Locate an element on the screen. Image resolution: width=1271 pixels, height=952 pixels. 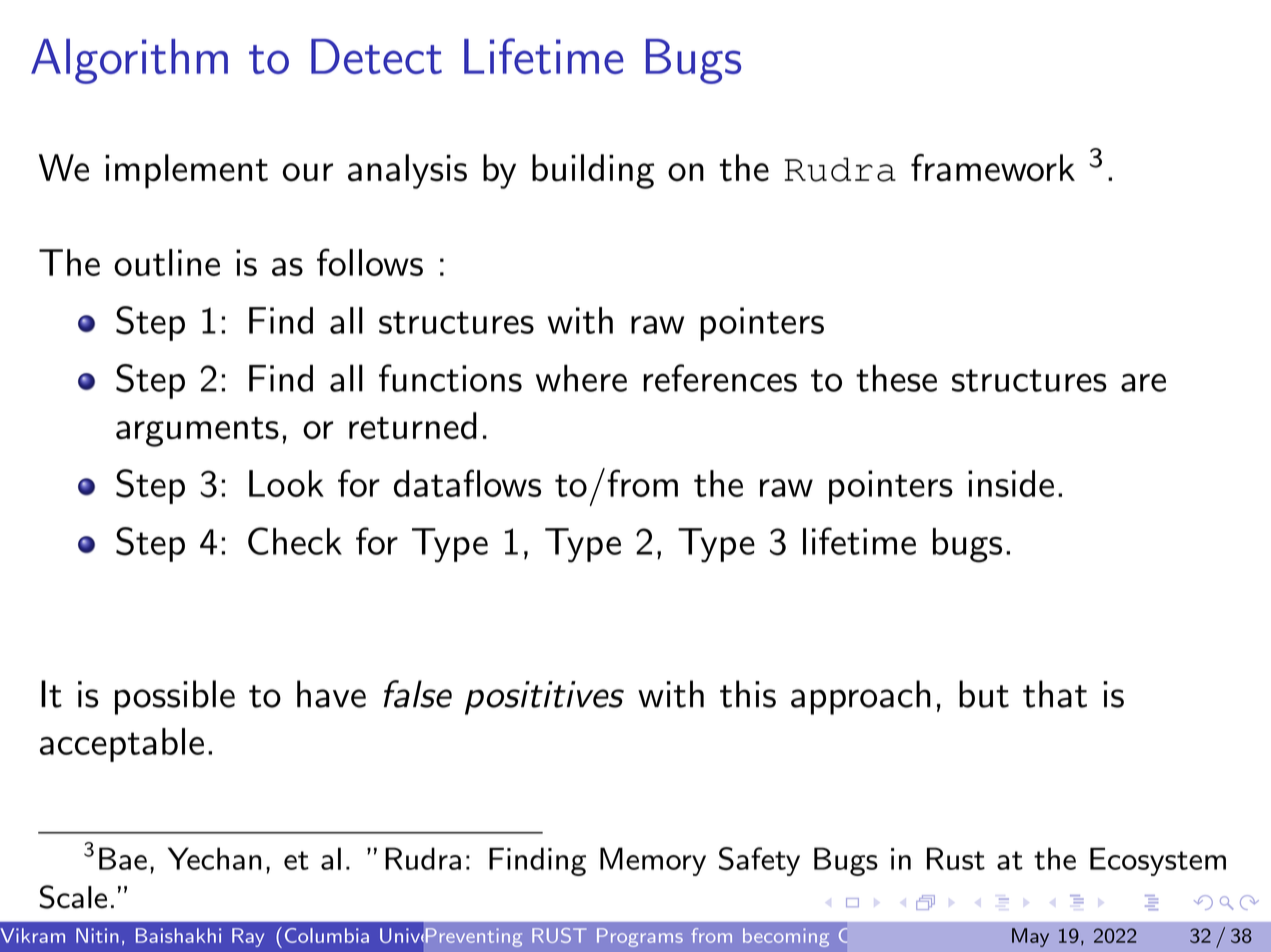
are is located at coordinates (1143, 382).
